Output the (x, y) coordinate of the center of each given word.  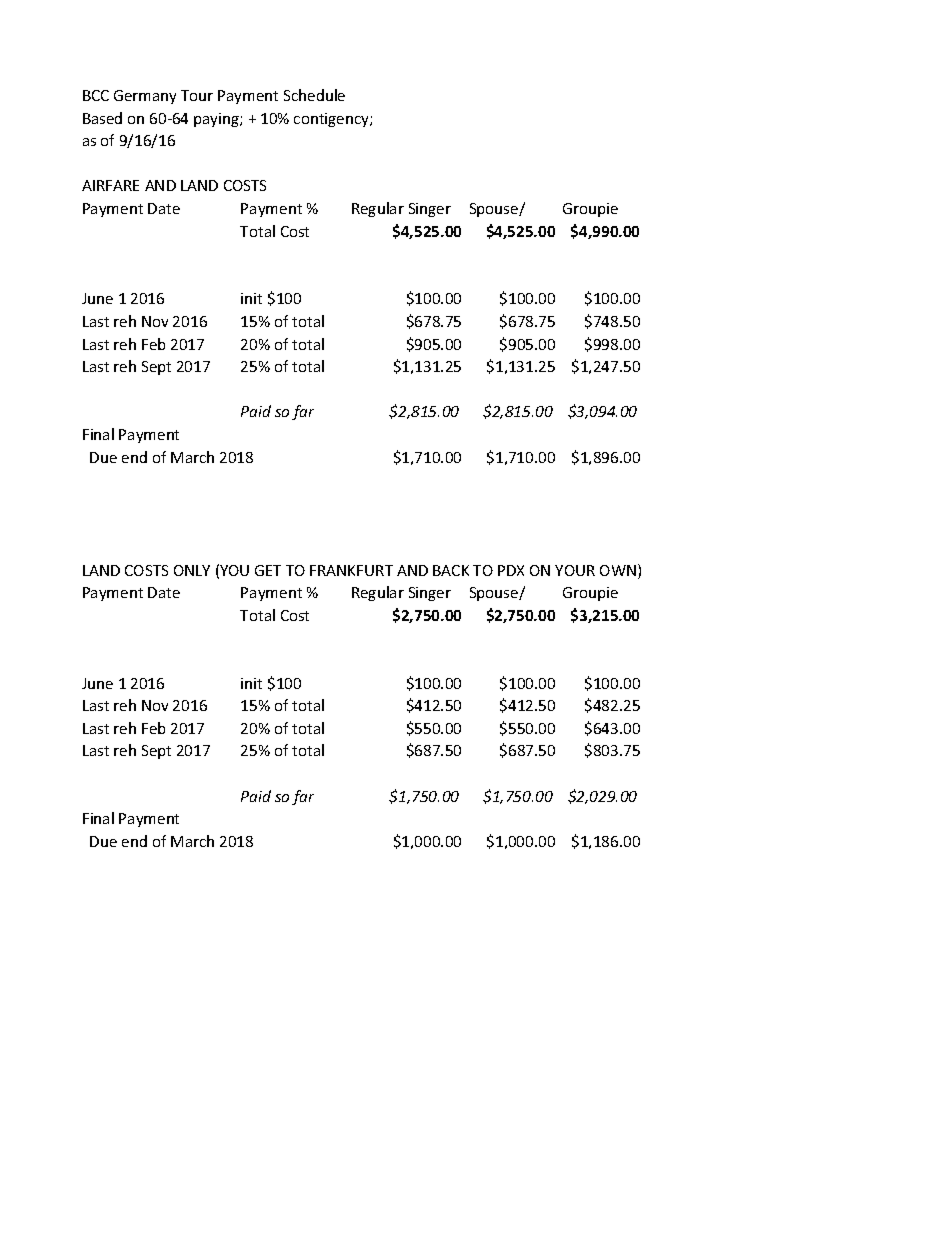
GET (268, 570)
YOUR (575, 570)
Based (102, 118)
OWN (618, 570)
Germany (145, 97)
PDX (511, 570)
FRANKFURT (351, 570)
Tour (197, 95)
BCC (96, 95)
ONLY (192, 570)
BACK (451, 570)
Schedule (314, 95)
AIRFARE (110, 185)
